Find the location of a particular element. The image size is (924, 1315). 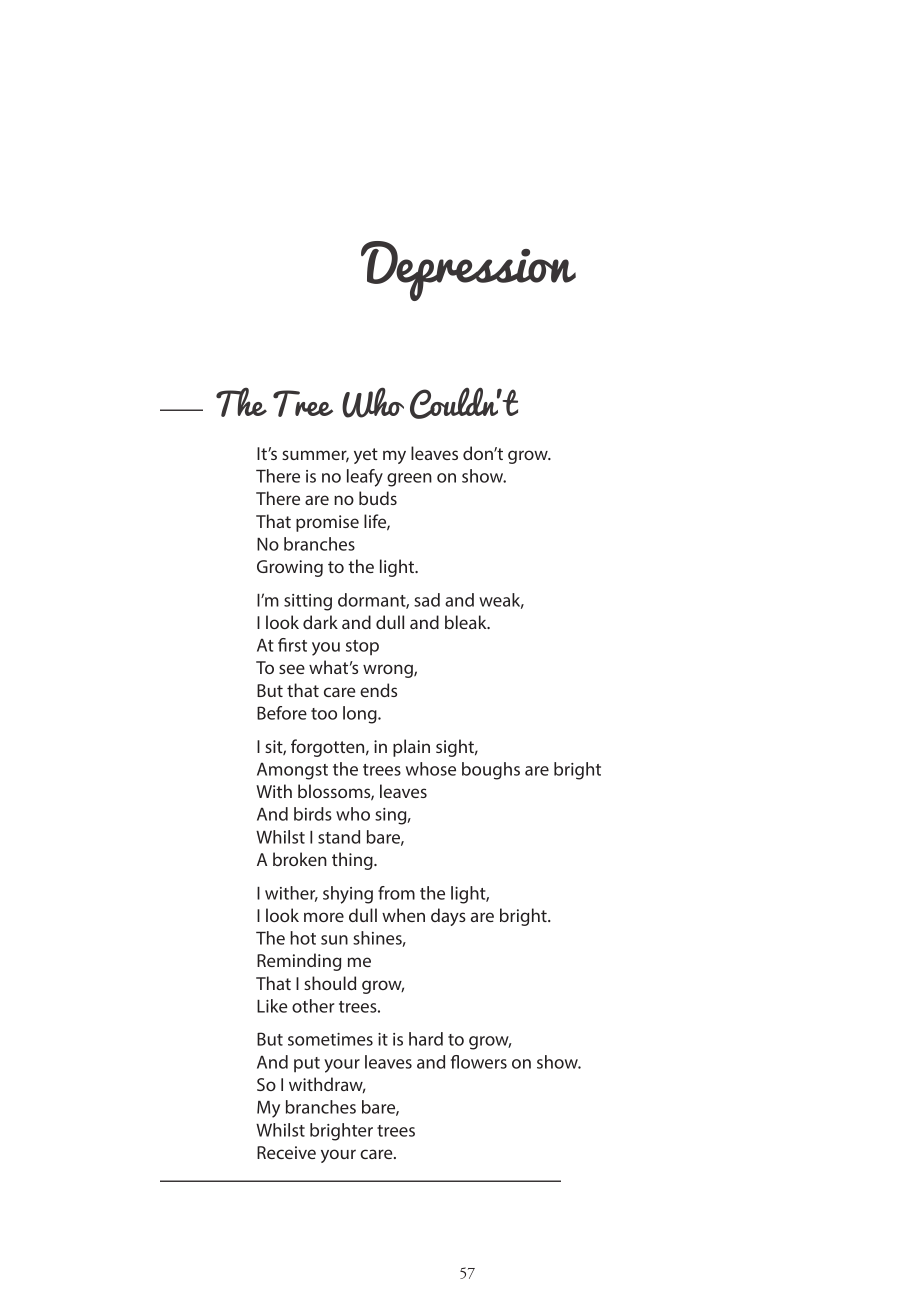

Before is located at coordinates (282, 713).
